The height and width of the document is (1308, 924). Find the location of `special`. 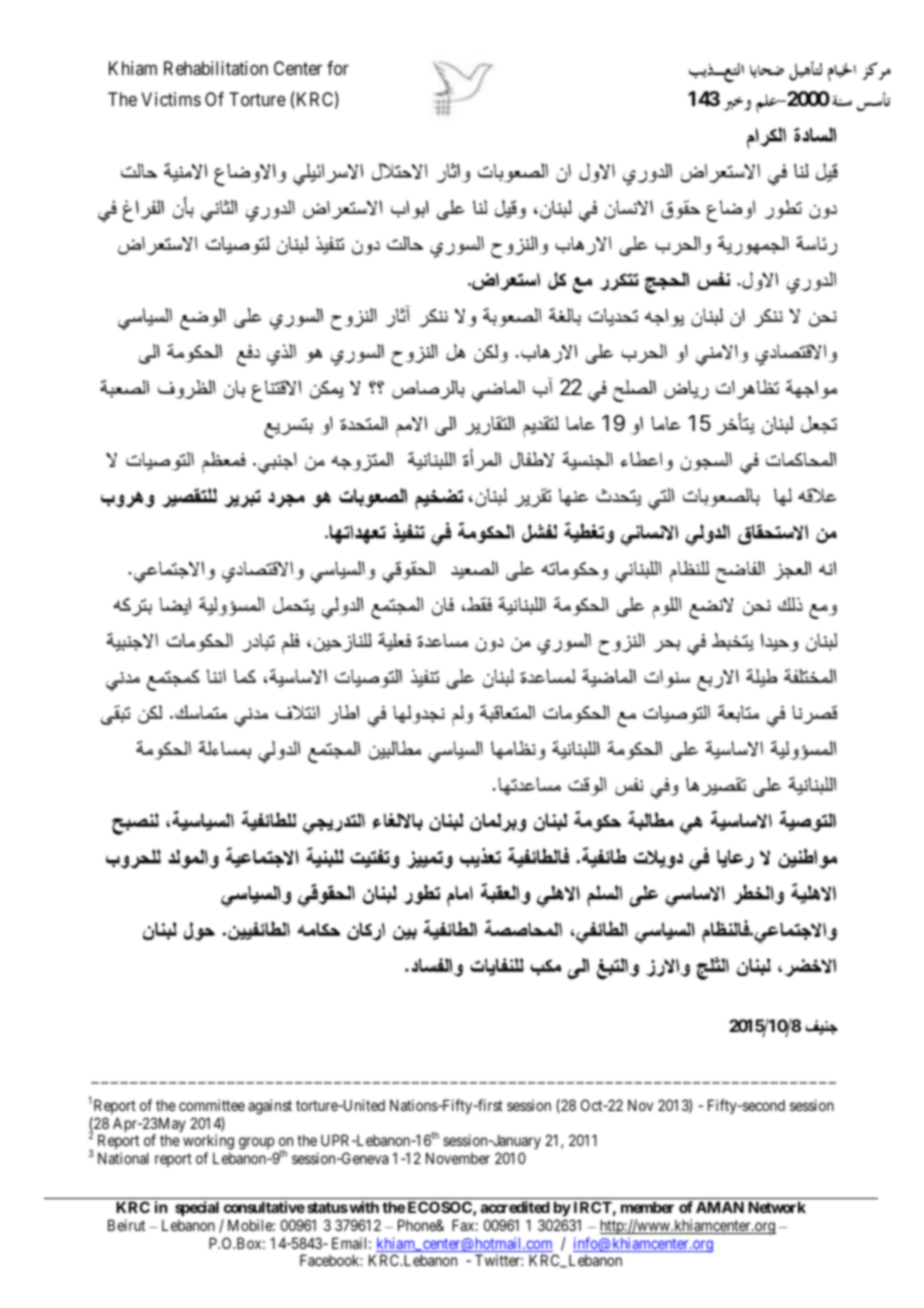

special is located at coordinates (197, 1208).
